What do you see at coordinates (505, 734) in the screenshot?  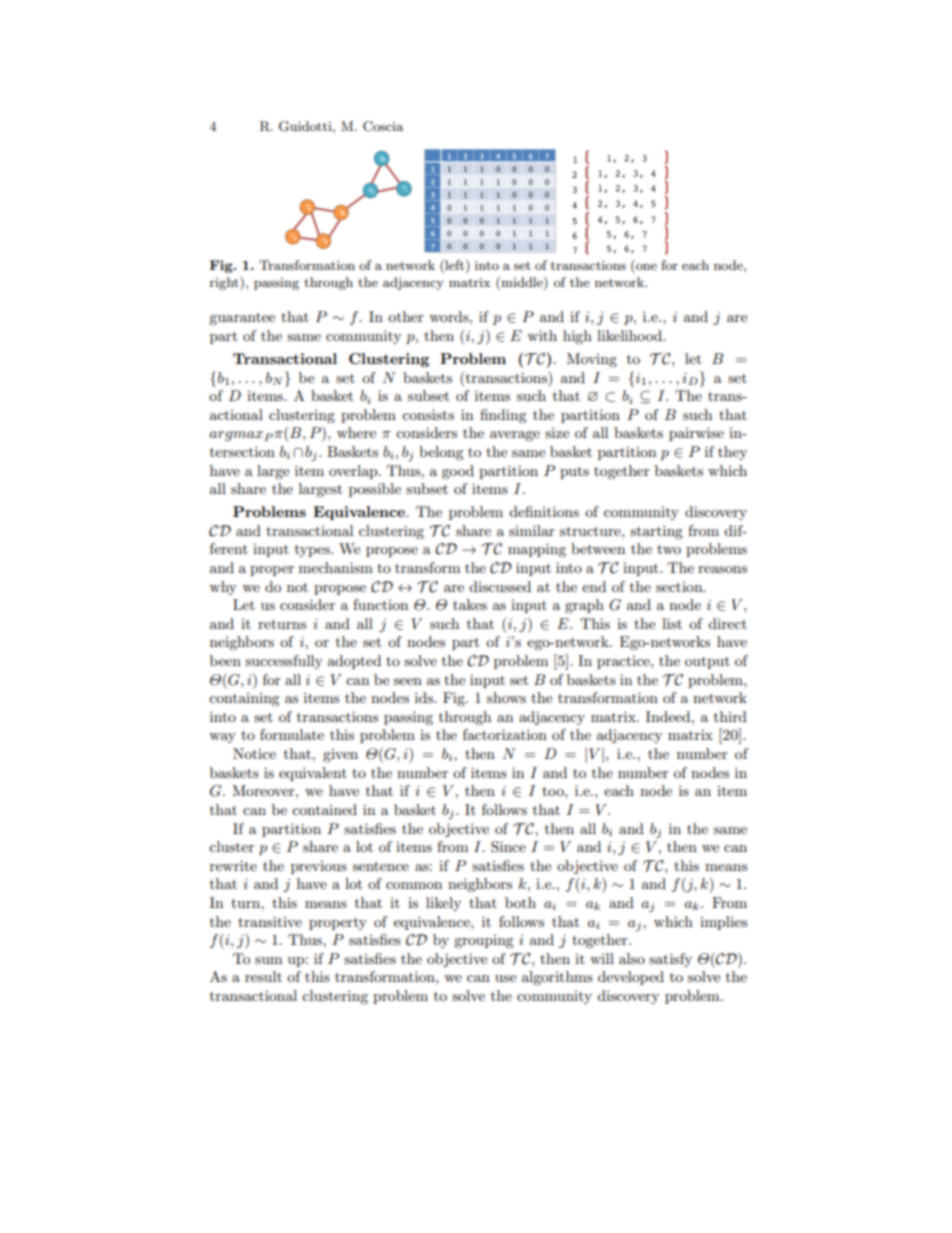 I see `factorization` at bounding box center [505, 734].
